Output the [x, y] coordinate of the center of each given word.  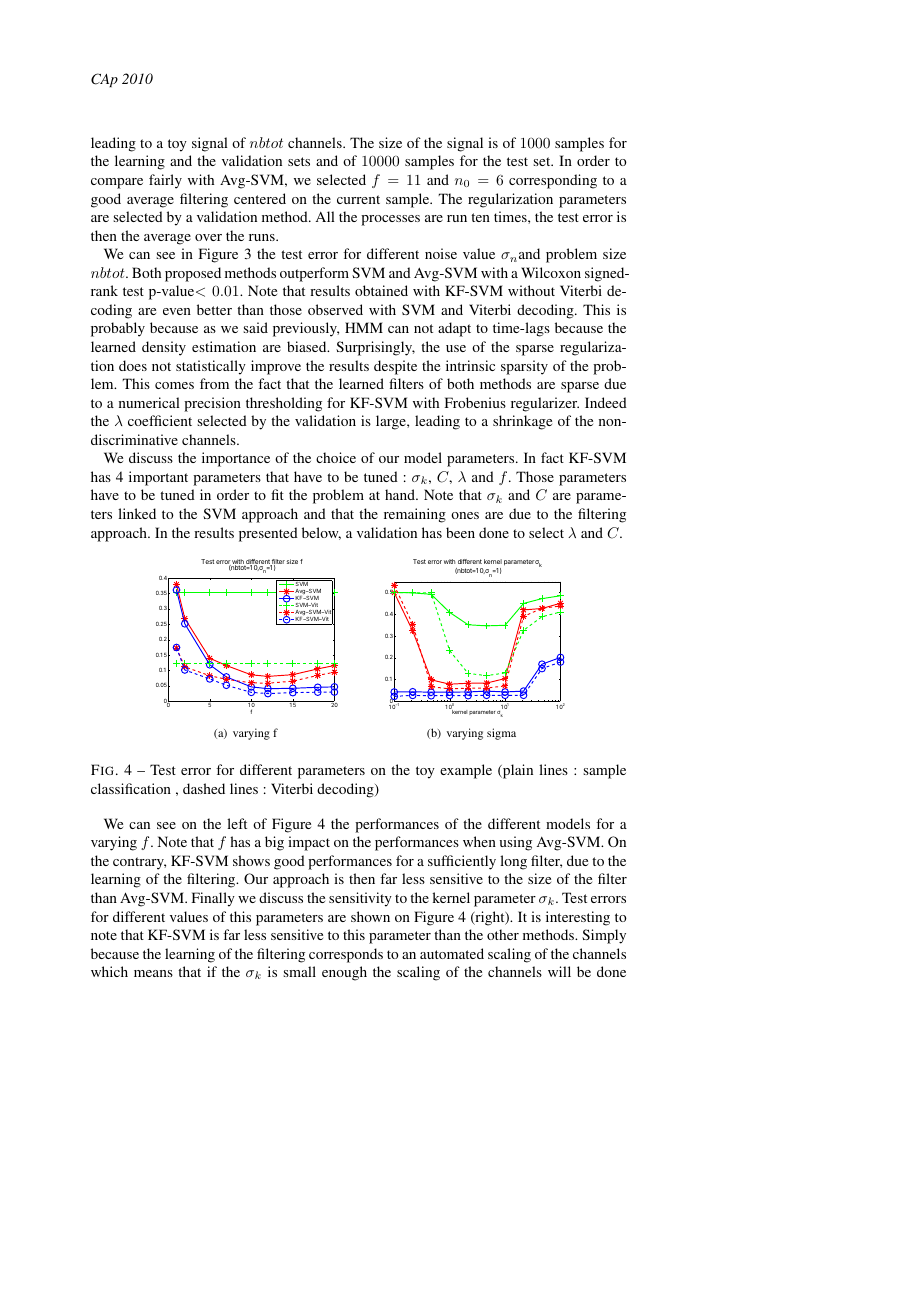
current [358, 199]
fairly [165, 181]
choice [336, 457]
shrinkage [522, 422]
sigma [501, 734]
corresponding [553, 181]
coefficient [160, 420]
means [153, 973]
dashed [204, 788]
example [466, 771]
